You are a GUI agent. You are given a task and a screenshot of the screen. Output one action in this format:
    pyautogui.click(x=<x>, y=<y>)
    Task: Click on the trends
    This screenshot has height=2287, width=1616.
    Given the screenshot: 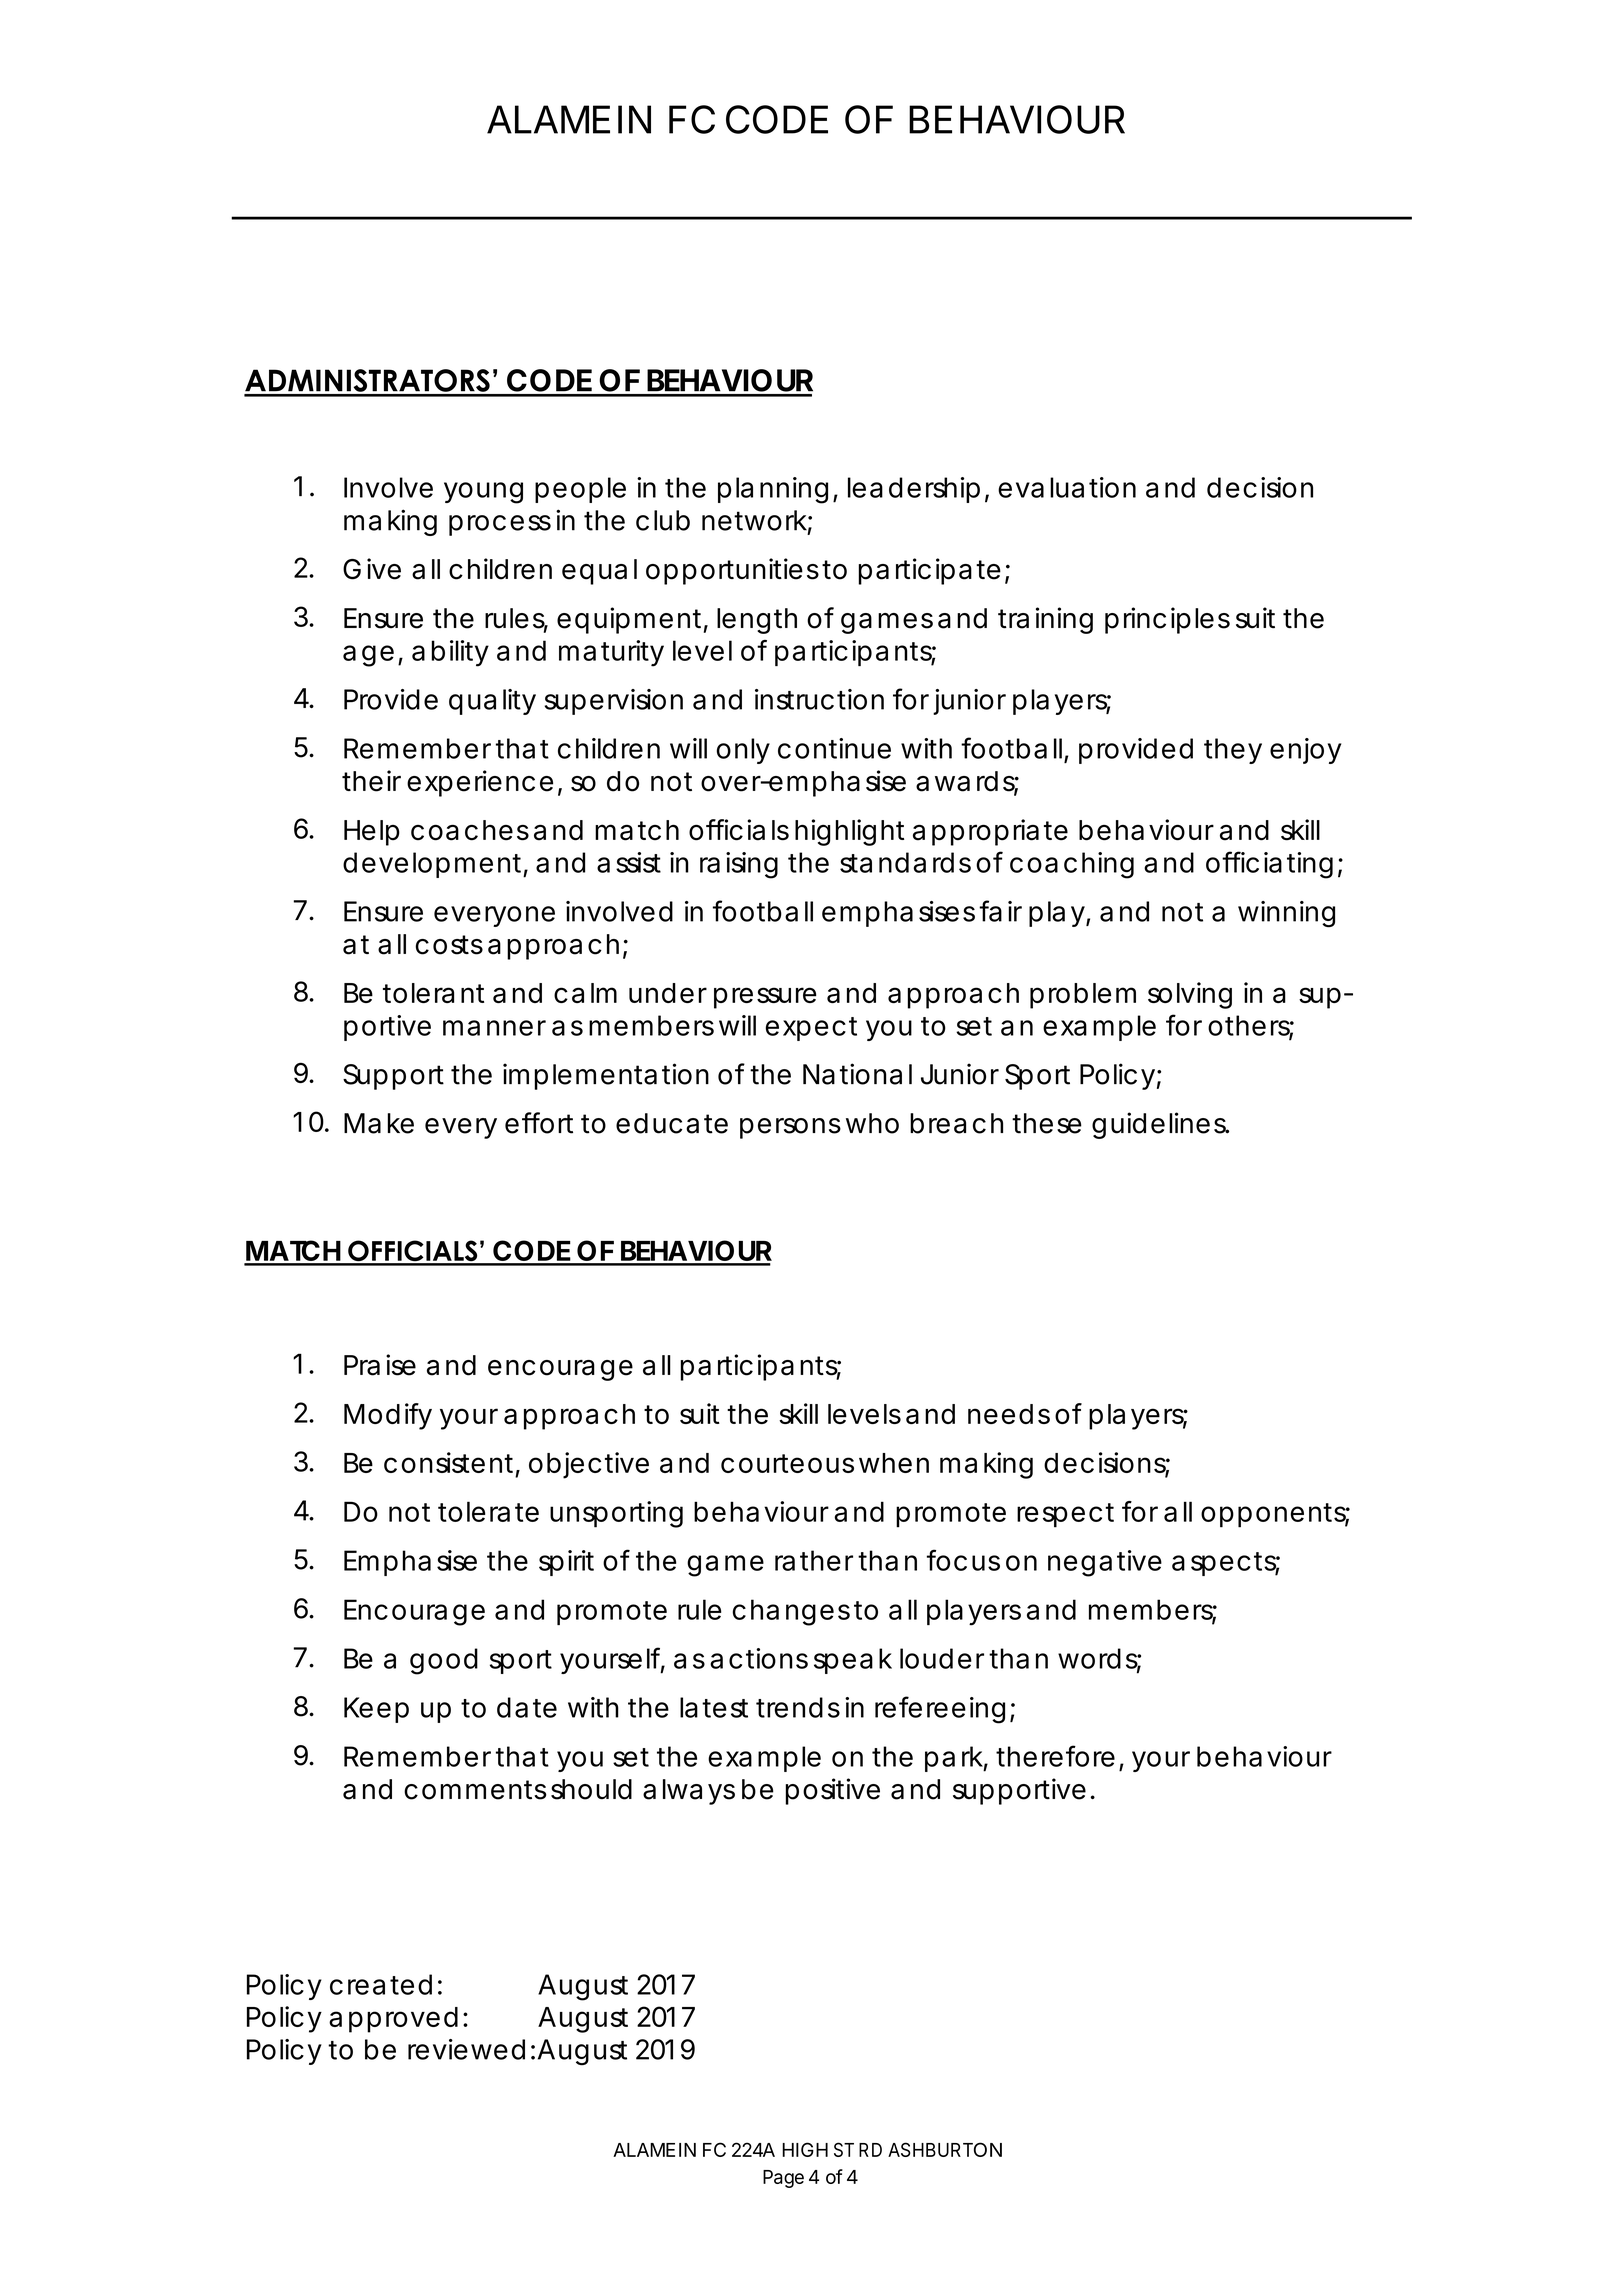 What is the action you would take?
    pyautogui.click(x=798, y=1707)
